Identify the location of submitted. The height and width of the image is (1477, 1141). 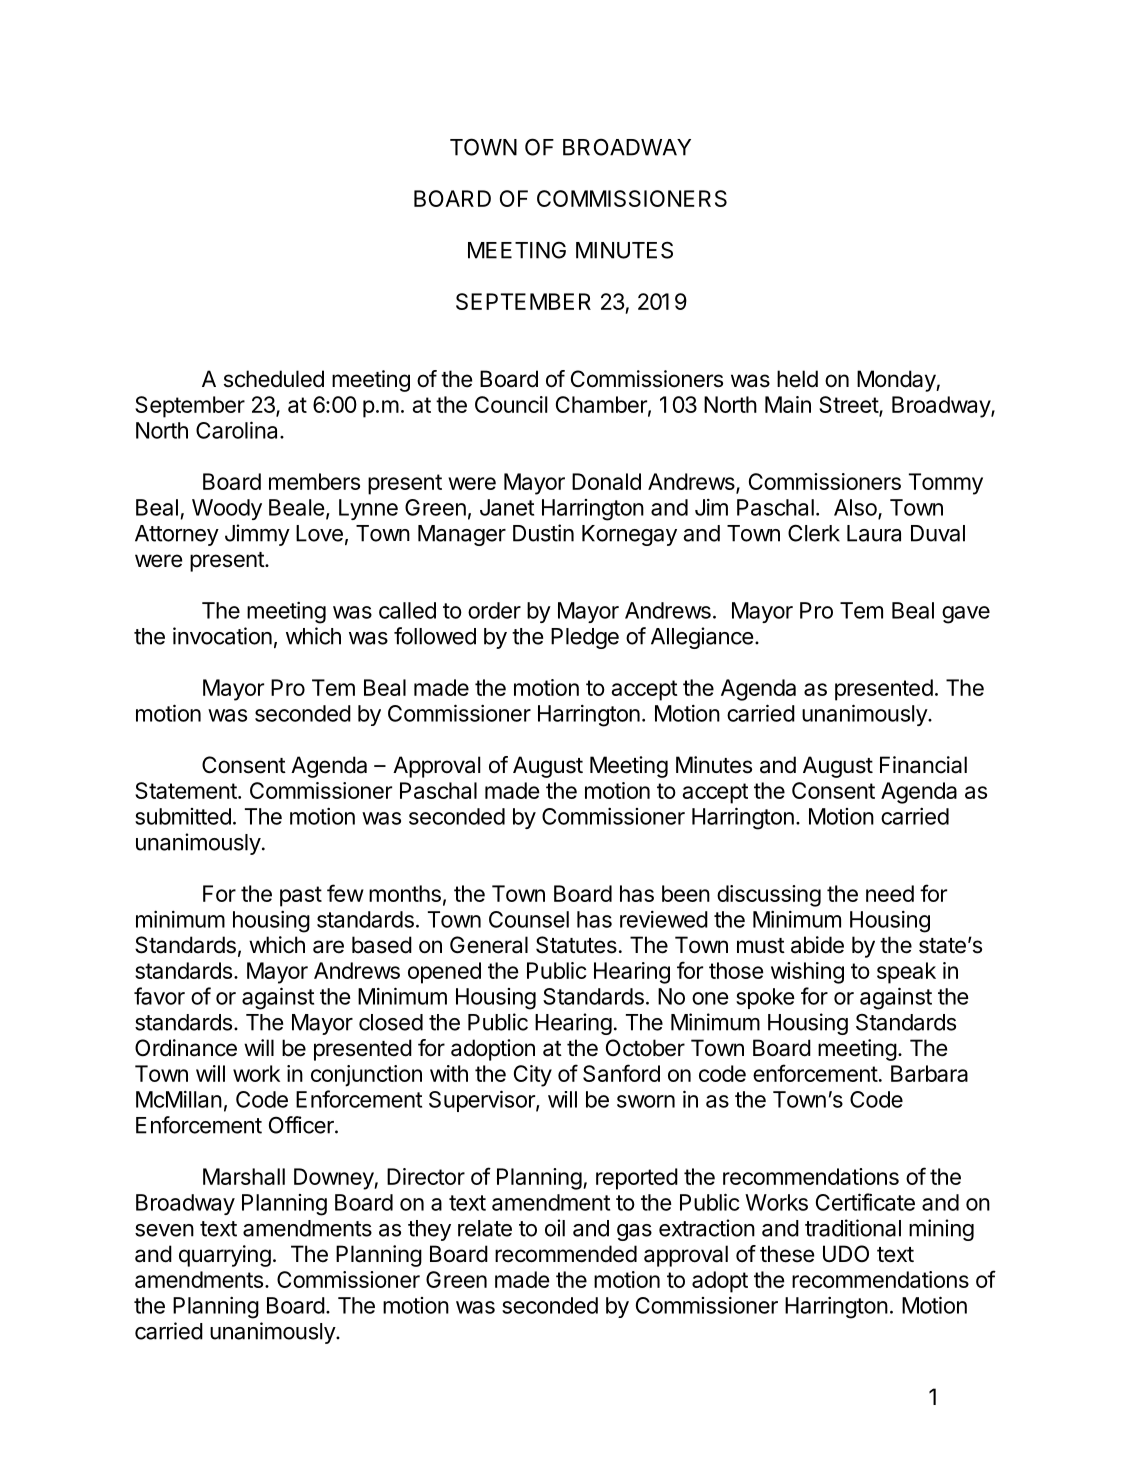
(183, 816).
